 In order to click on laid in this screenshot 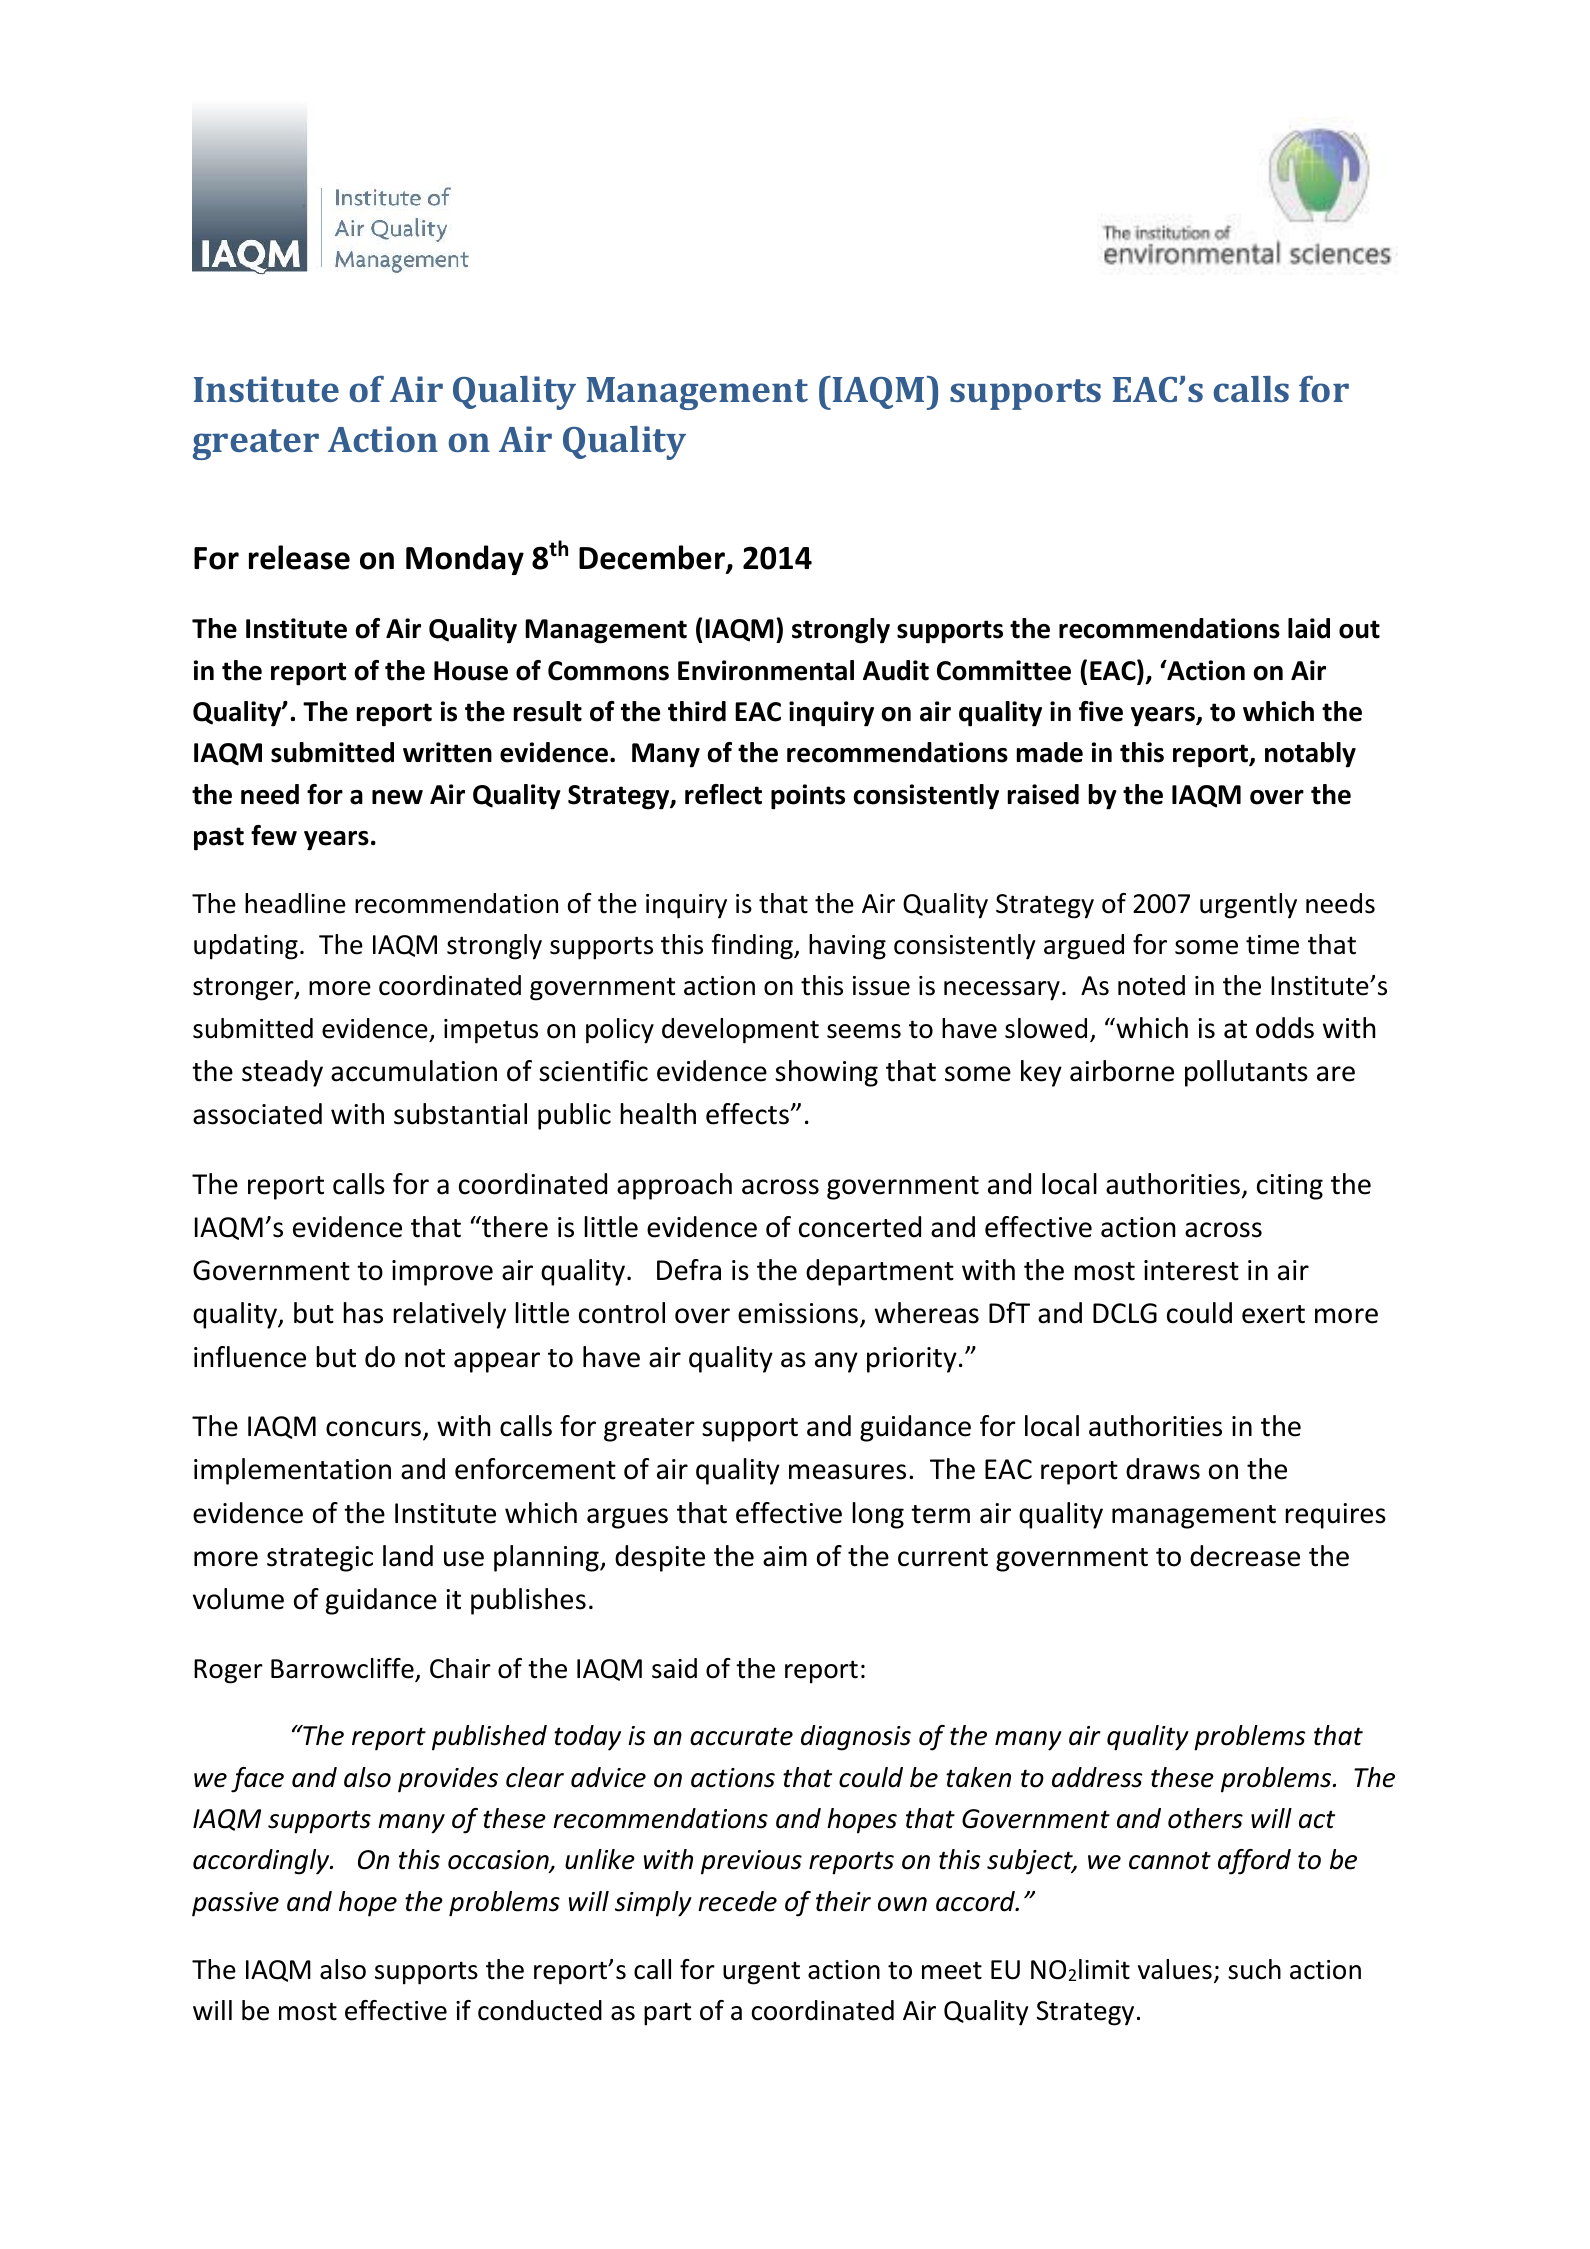, I will do `click(1309, 628)`.
